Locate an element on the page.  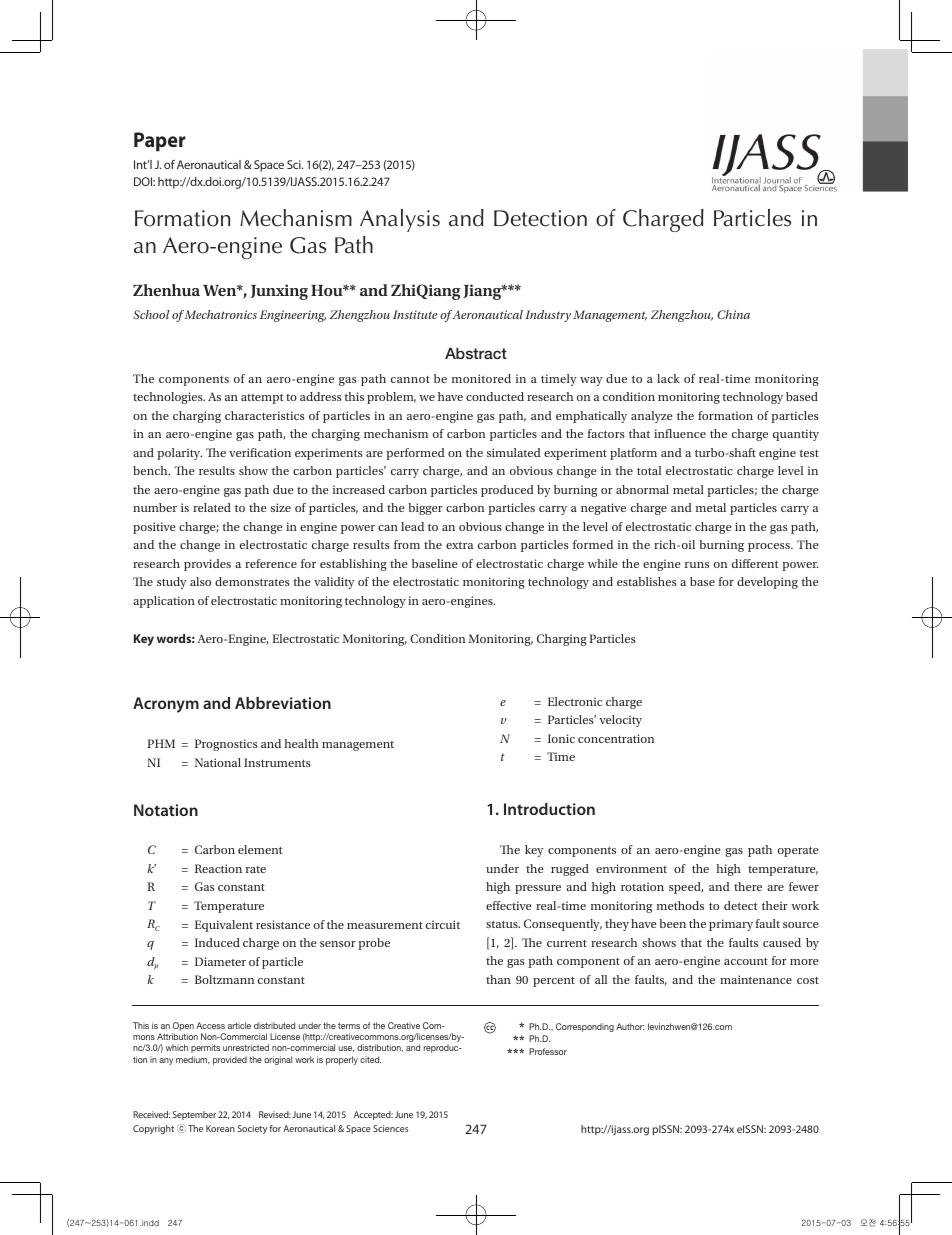
also is located at coordinates (200, 581).
